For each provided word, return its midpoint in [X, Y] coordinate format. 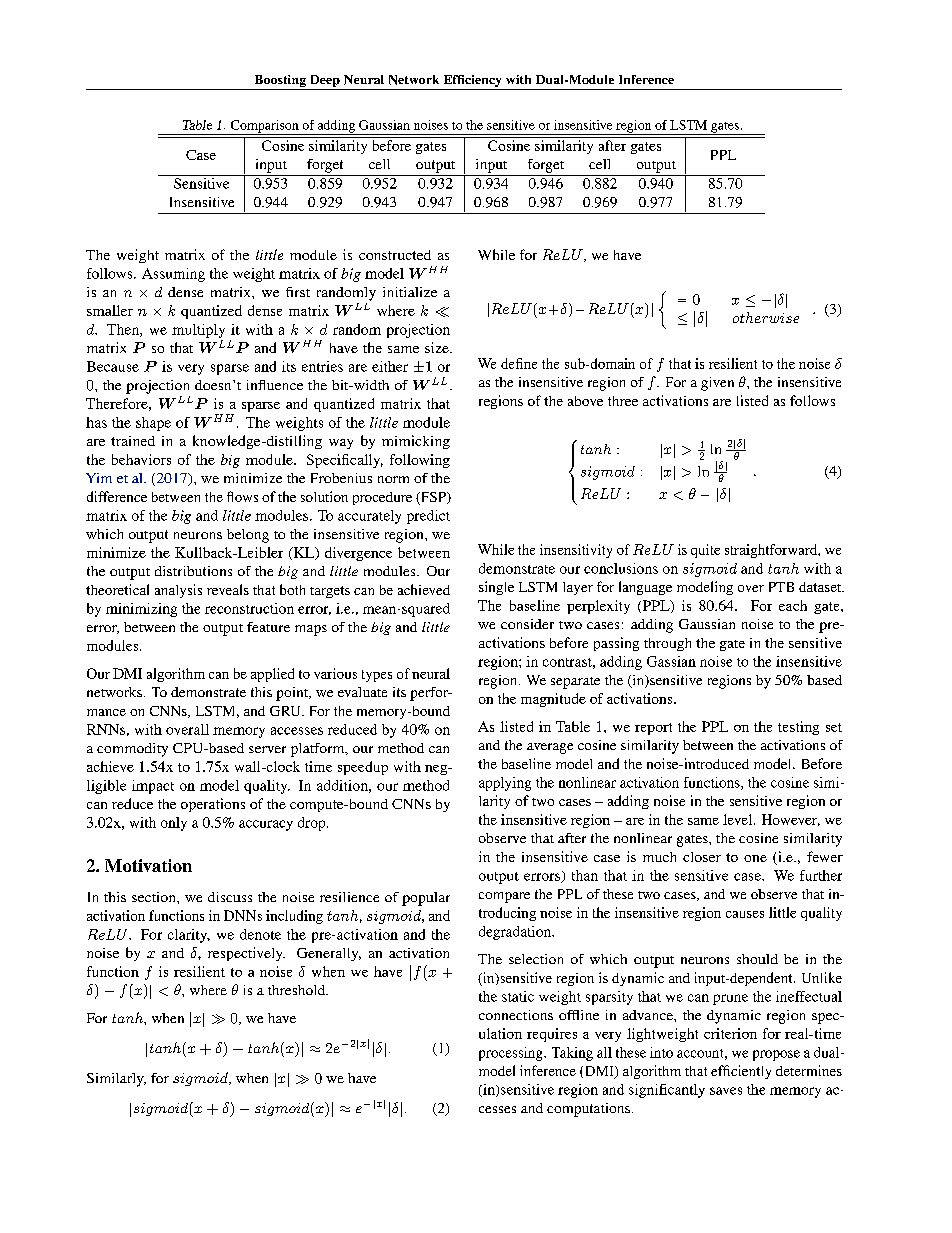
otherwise [766, 317]
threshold [298, 990]
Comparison [265, 127]
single [496, 588]
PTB [781, 587]
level [739, 819]
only [174, 824]
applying [505, 784]
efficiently [741, 1072]
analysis [178, 591]
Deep [324, 82]
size [438, 347]
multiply [198, 331]
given [717, 384]
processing [512, 1054]
